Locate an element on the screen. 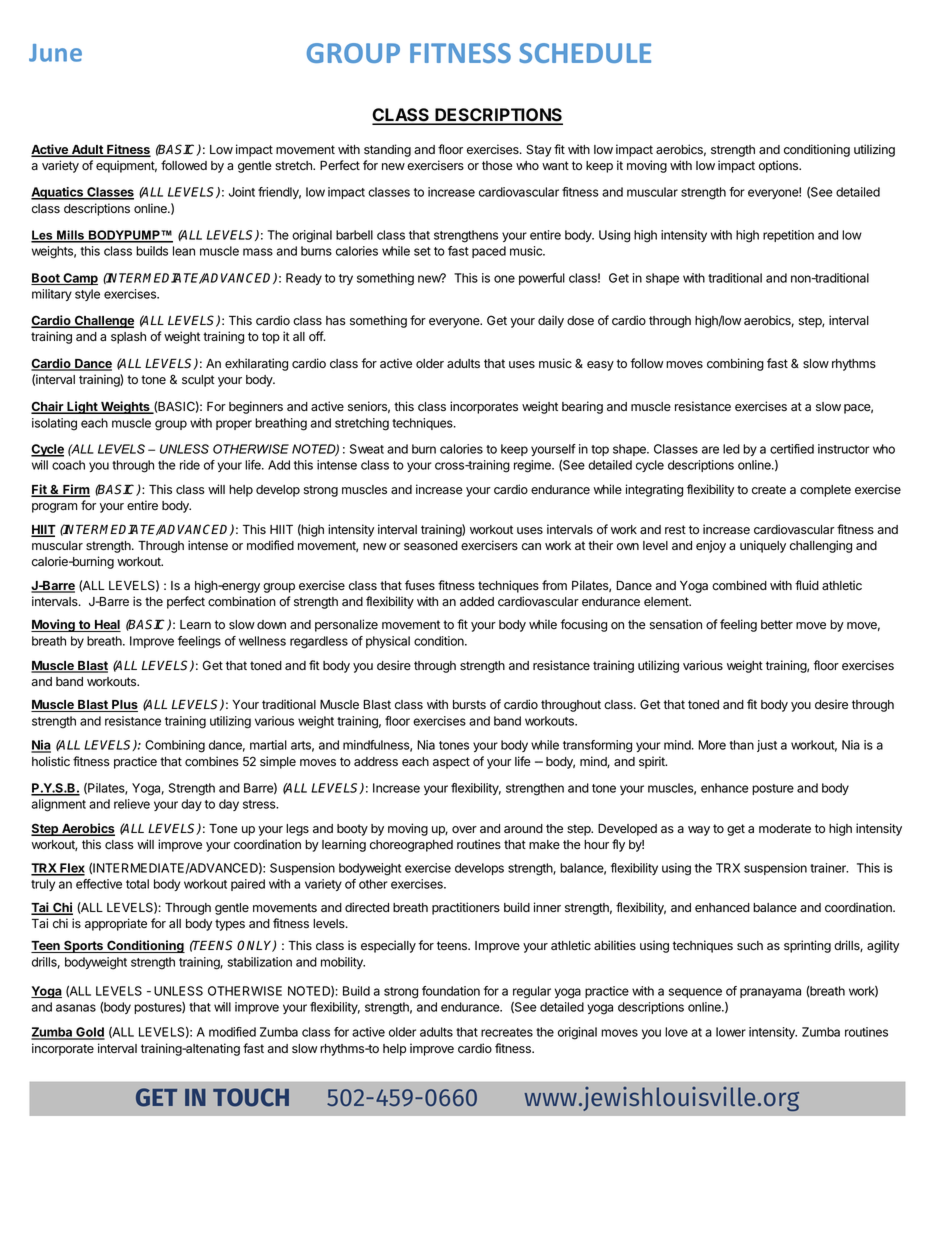 Image resolution: width=952 pixels, height=1233 pixels. splash is located at coordinates (128, 338).
